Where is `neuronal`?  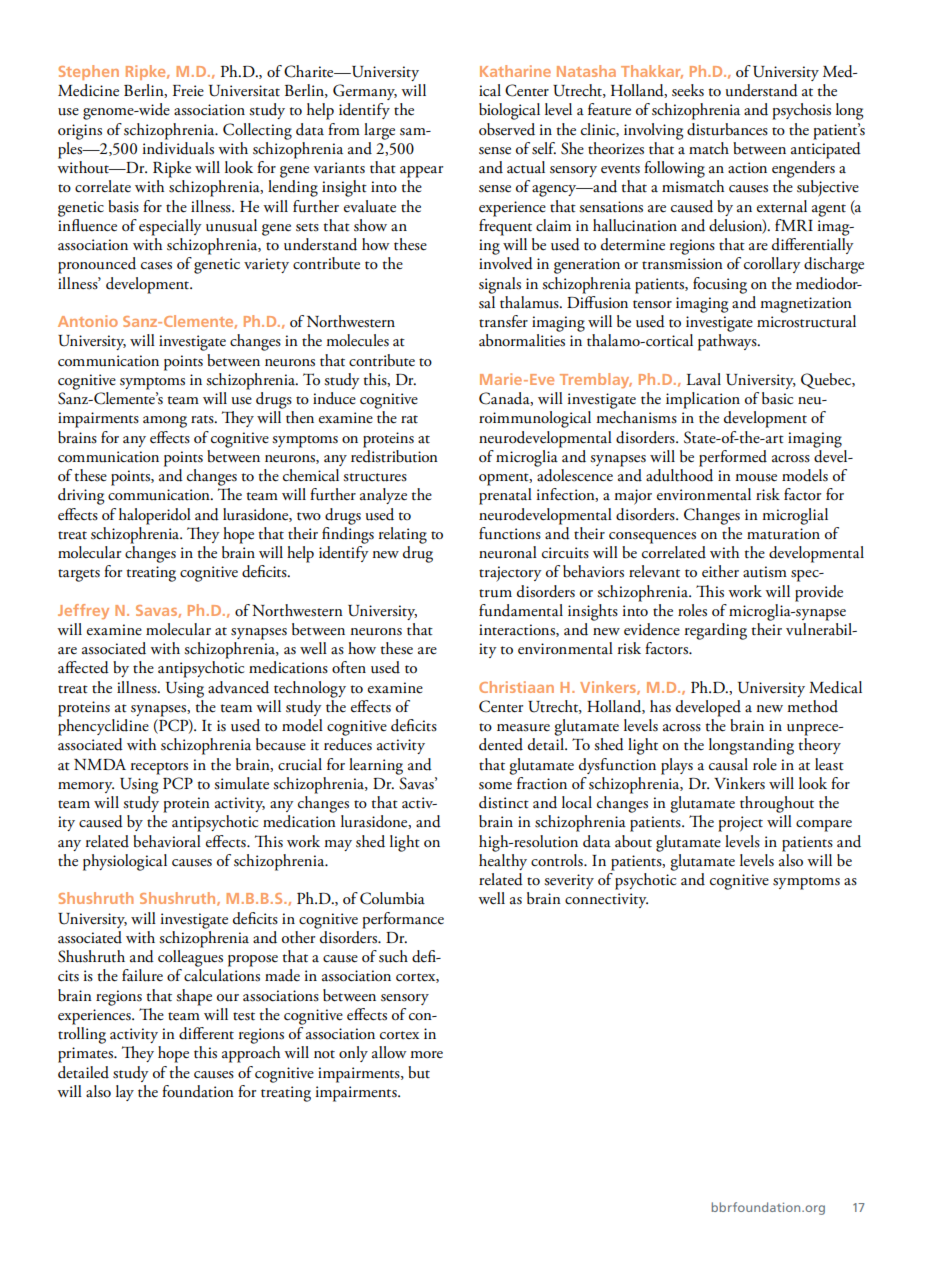
neuronal is located at coordinates (508, 552).
